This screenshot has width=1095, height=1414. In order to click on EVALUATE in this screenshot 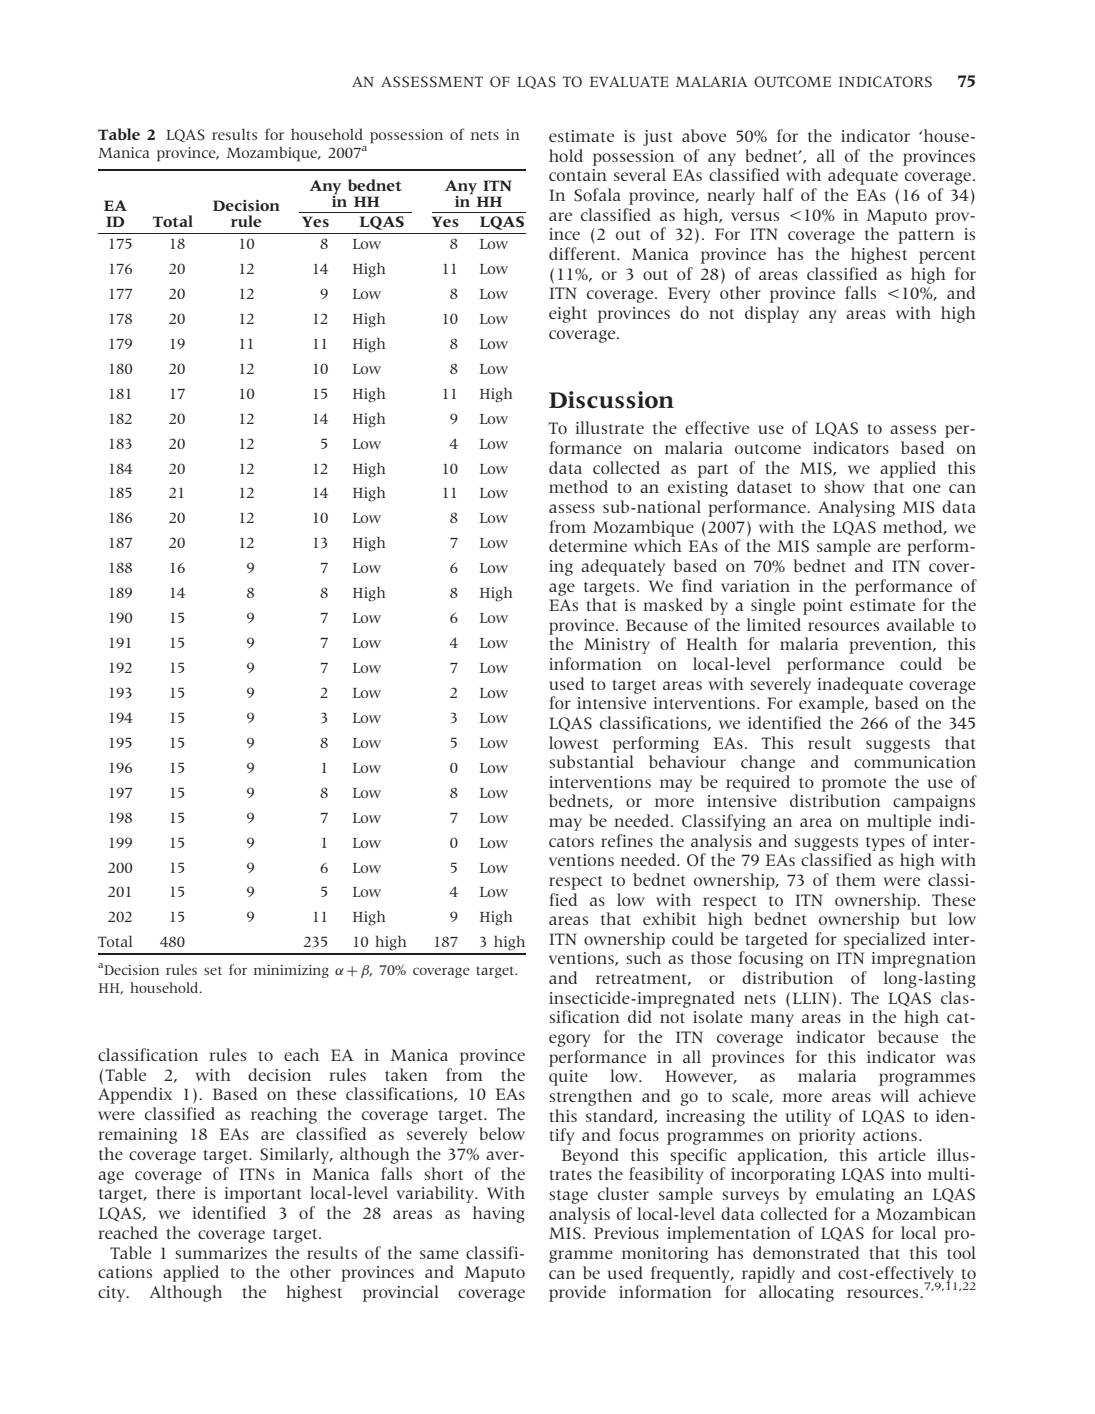, I will do `click(629, 82)`.
